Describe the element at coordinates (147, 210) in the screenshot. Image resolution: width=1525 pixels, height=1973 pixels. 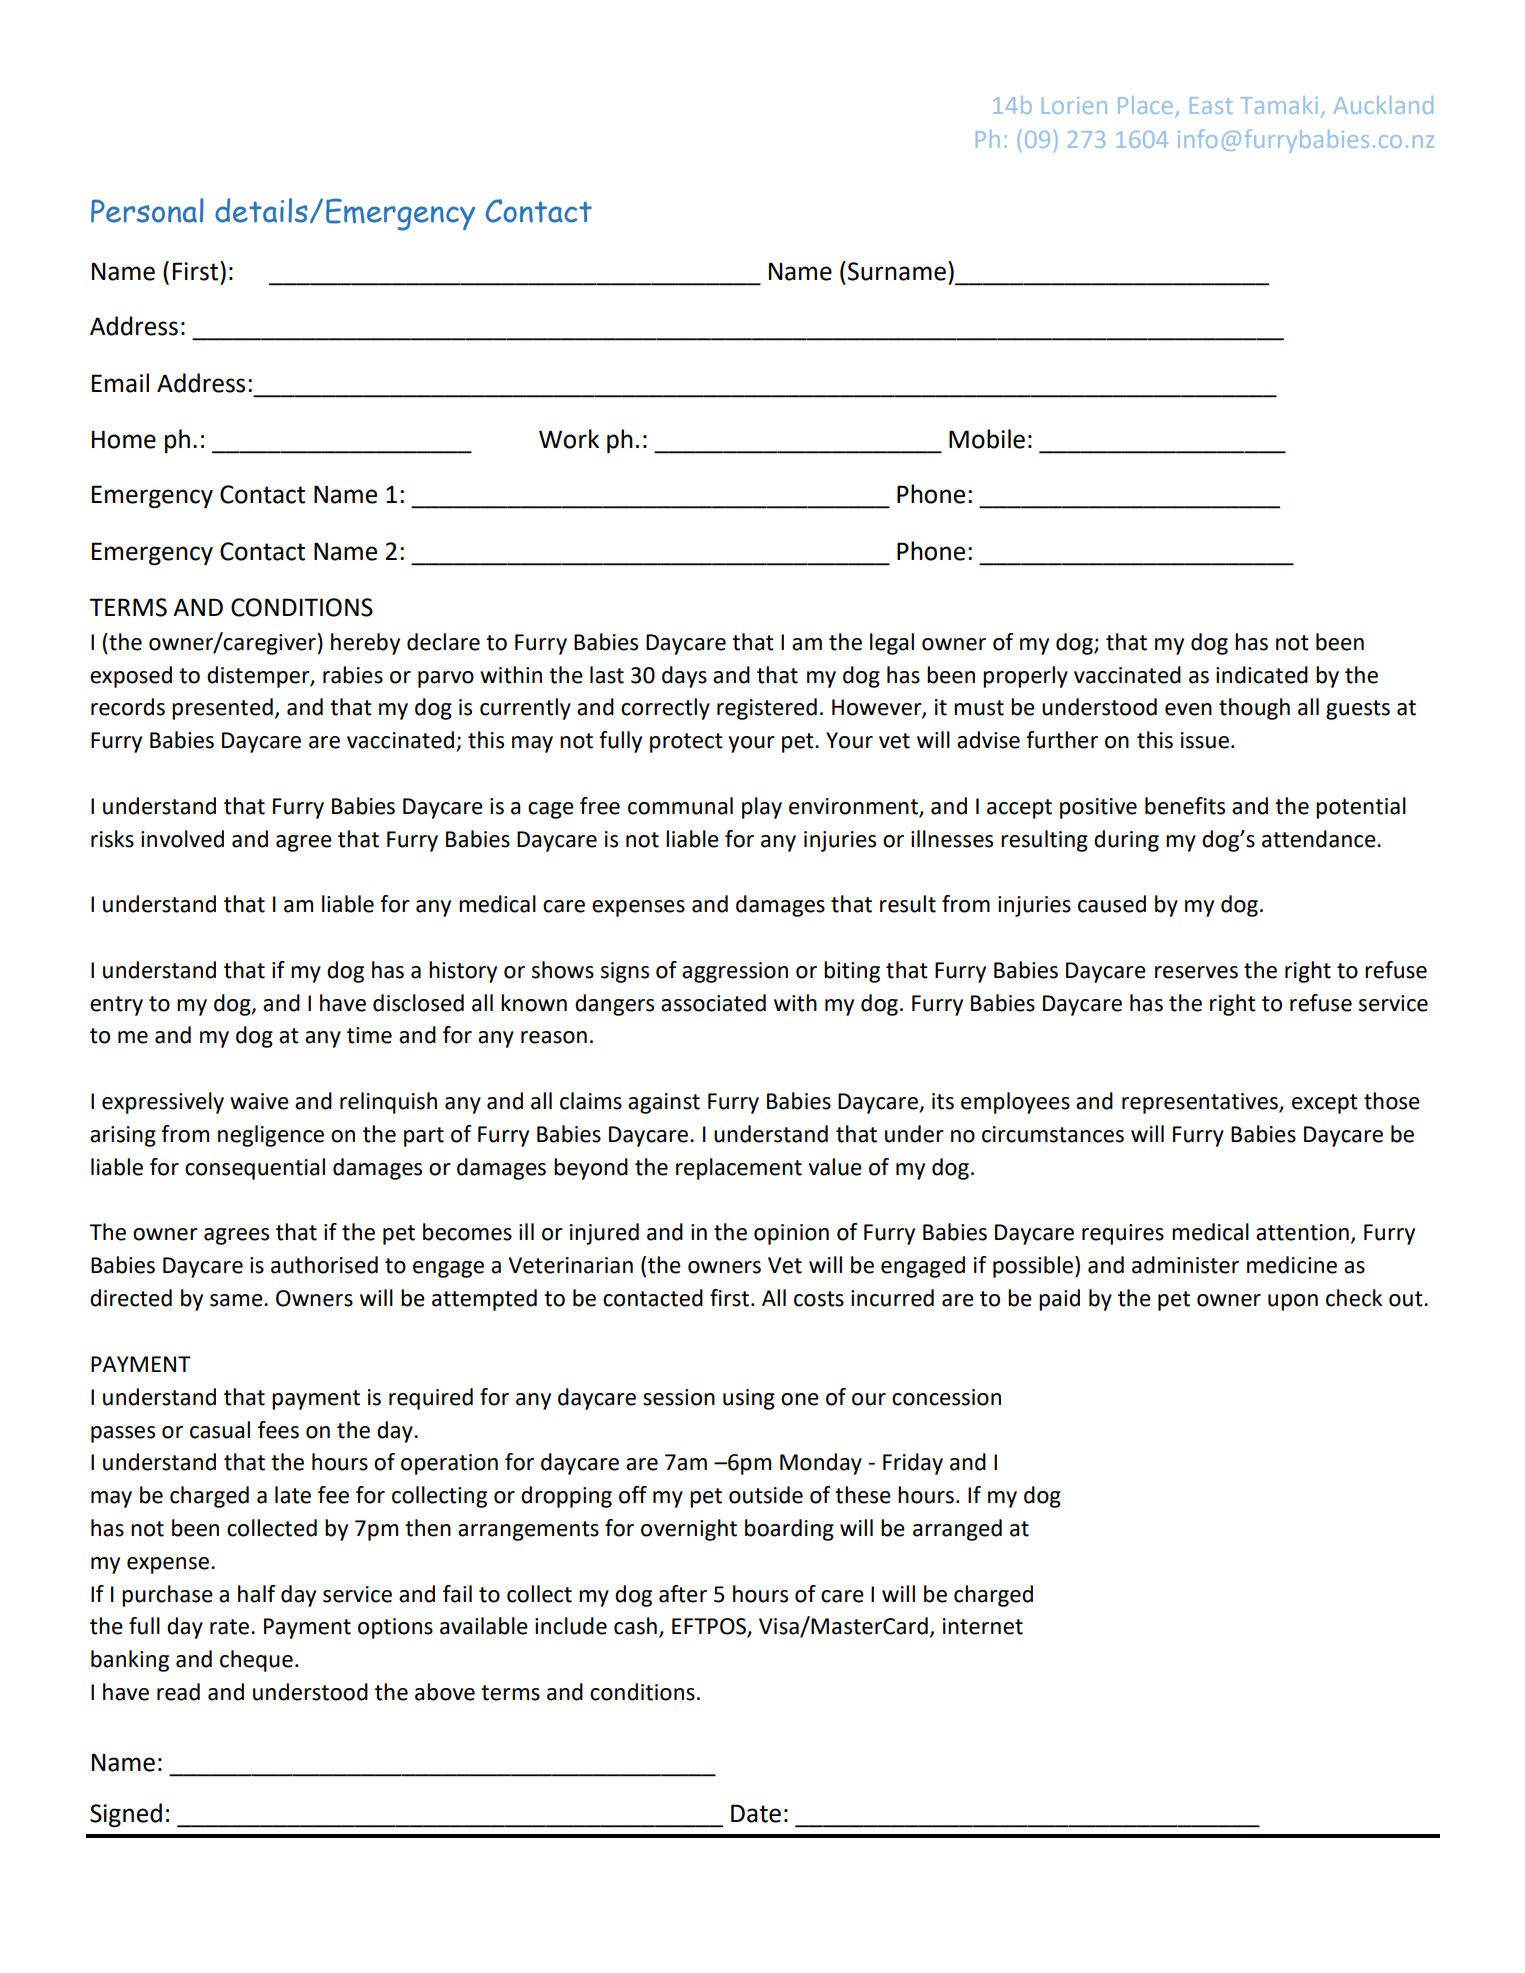
I see `Personal` at that location.
